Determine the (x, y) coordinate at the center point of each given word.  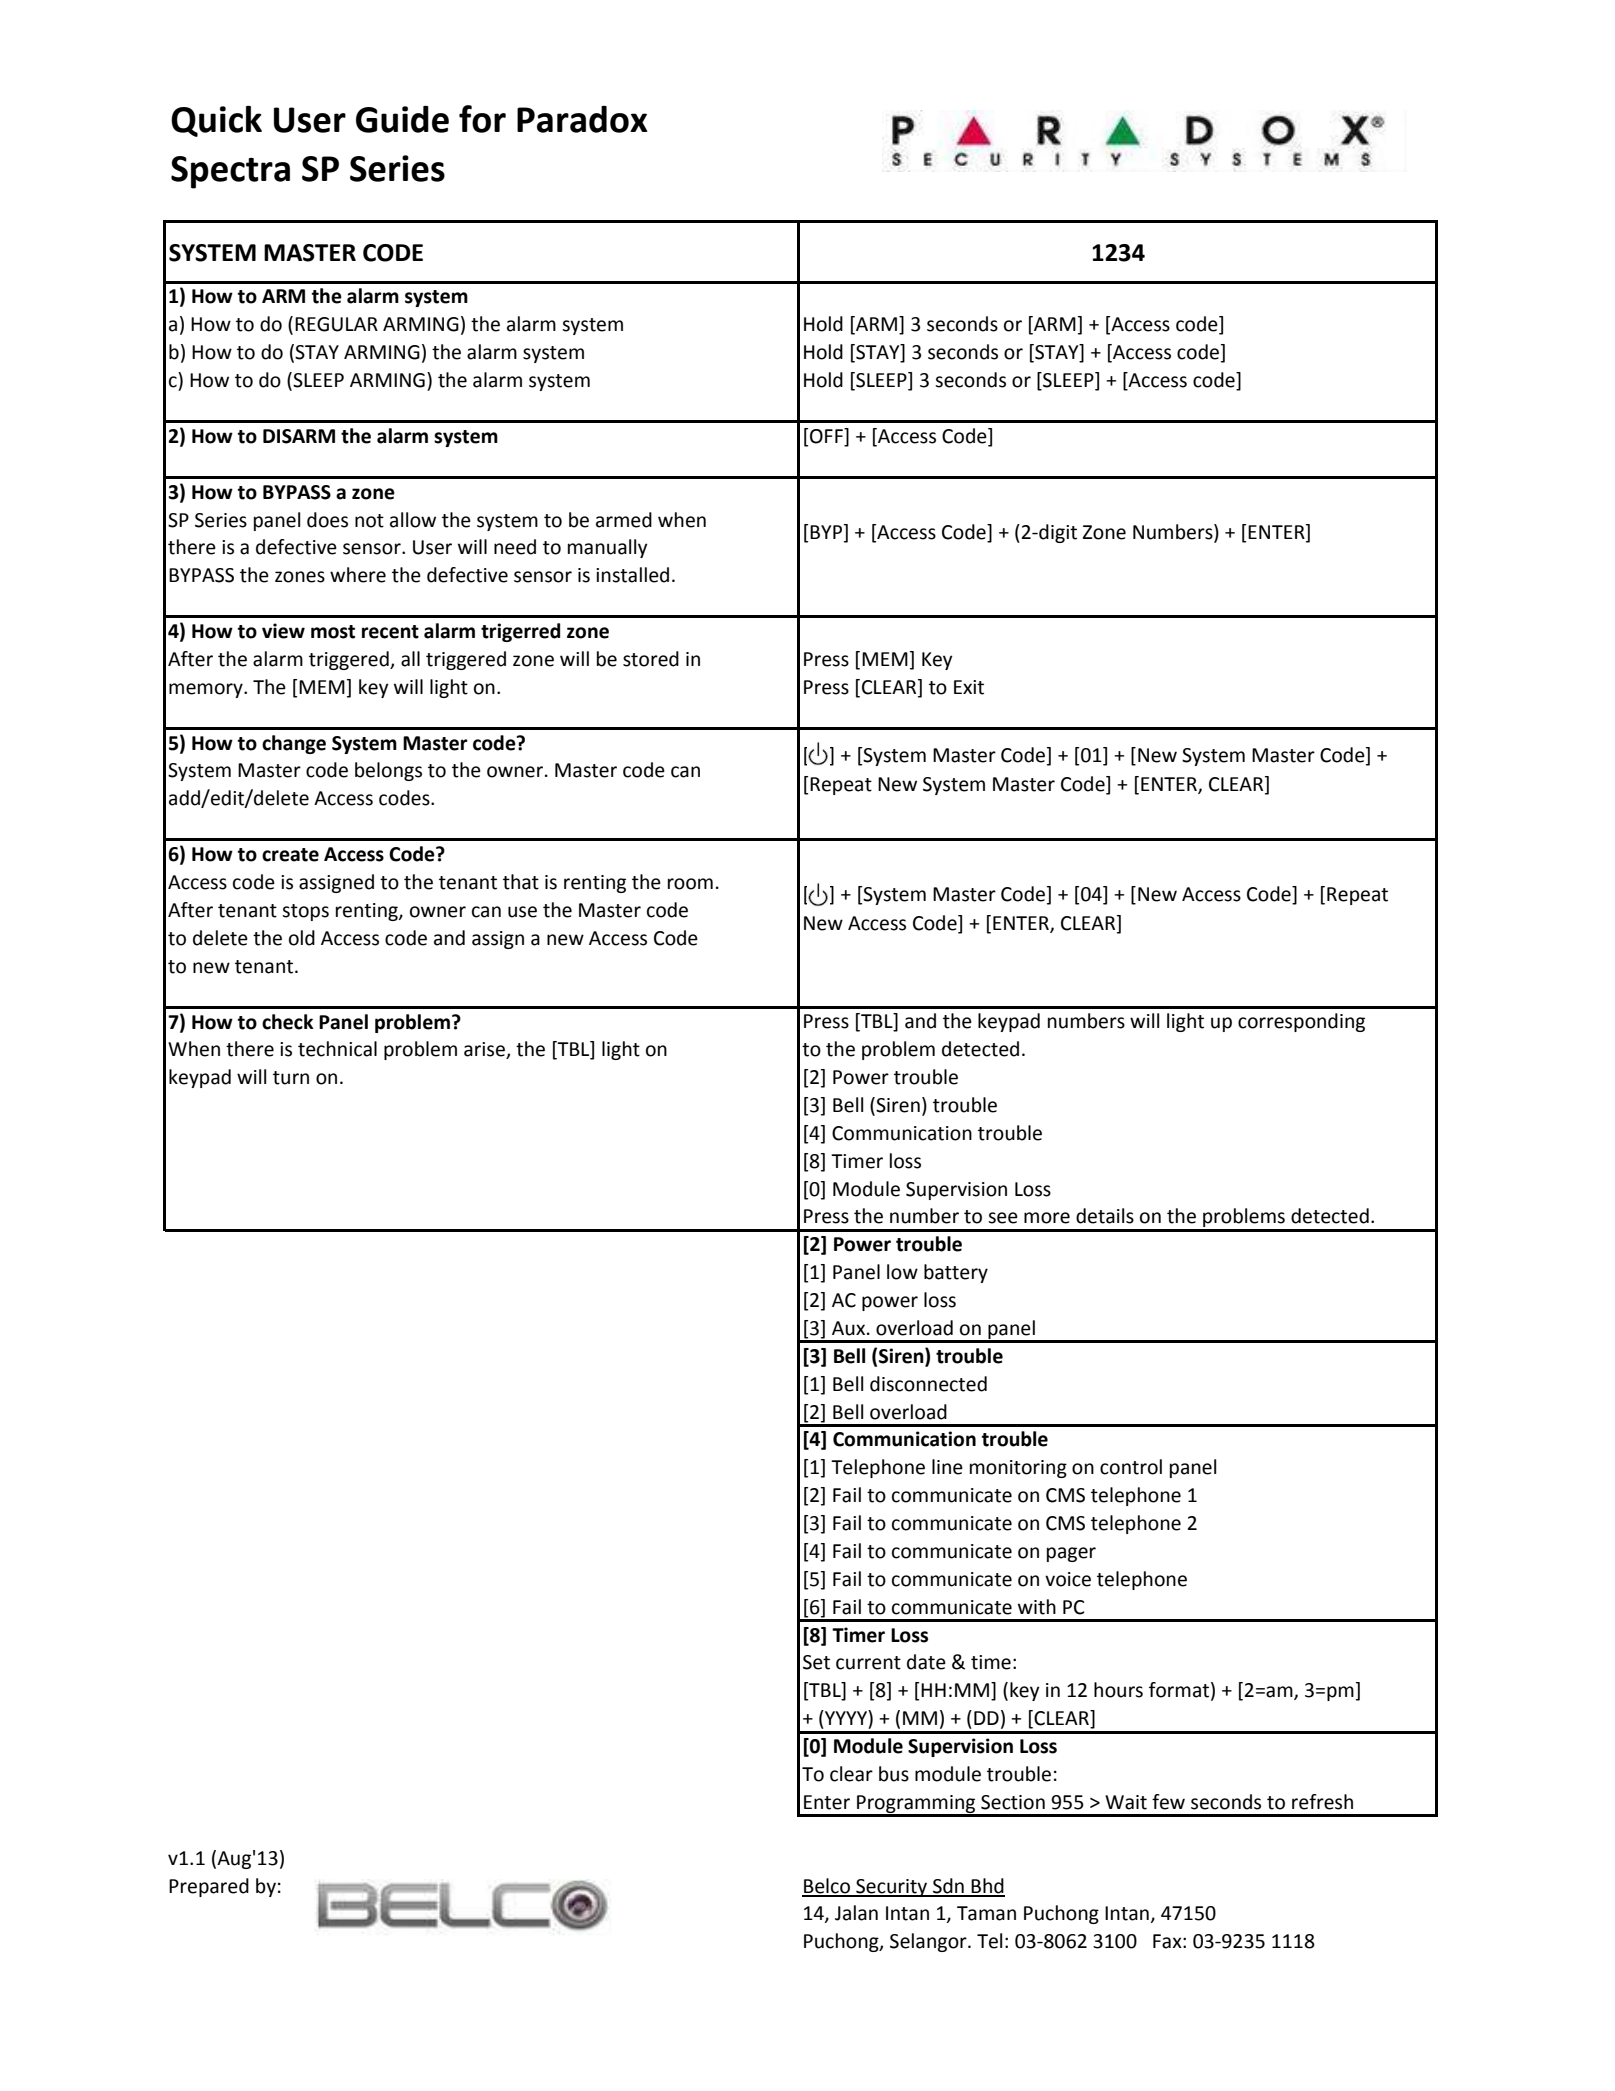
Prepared (209, 1887)
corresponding (1301, 1022)
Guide (402, 119)
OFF (827, 437)
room (690, 884)
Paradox (582, 119)
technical (337, 1049)
